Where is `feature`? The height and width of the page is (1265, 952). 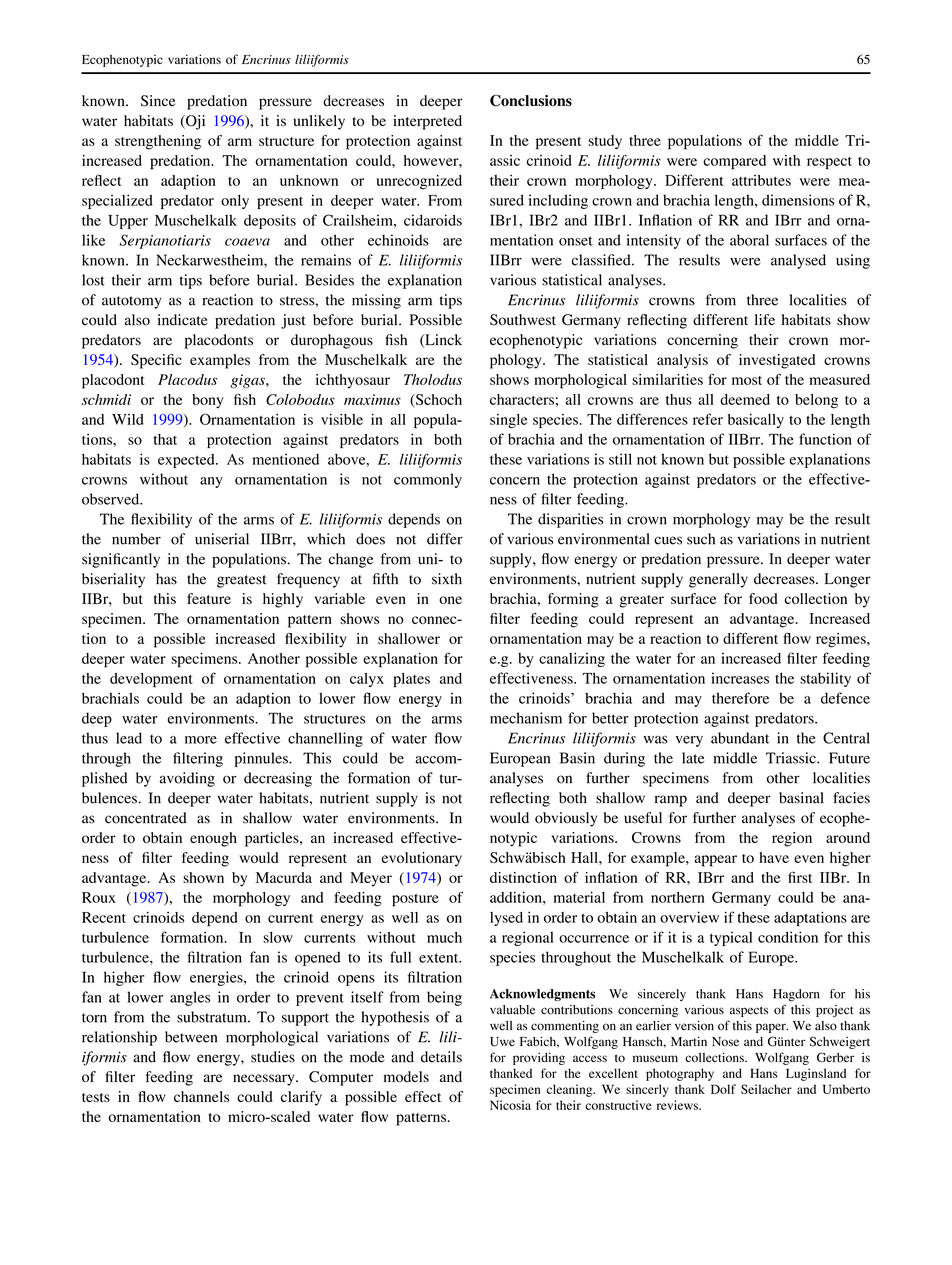
feature is located at coordinates (209, 598).
